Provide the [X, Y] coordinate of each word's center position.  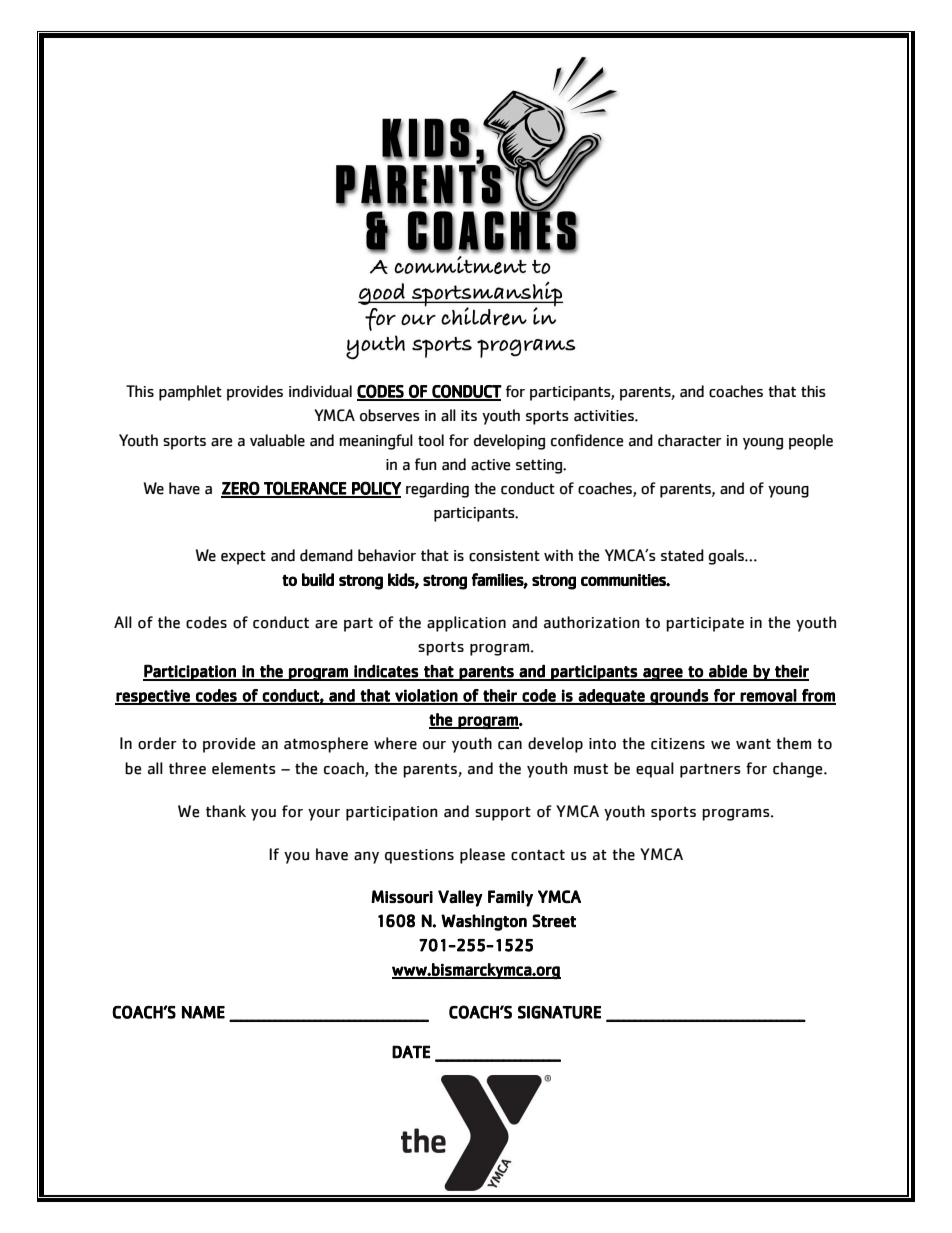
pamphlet [190, 393]
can [510, 745]
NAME [203, 1012]
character [690, 440]
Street [554, 921]
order [157, 743]
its [469, 415]
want [753, 744]
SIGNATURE [559, 1012]
